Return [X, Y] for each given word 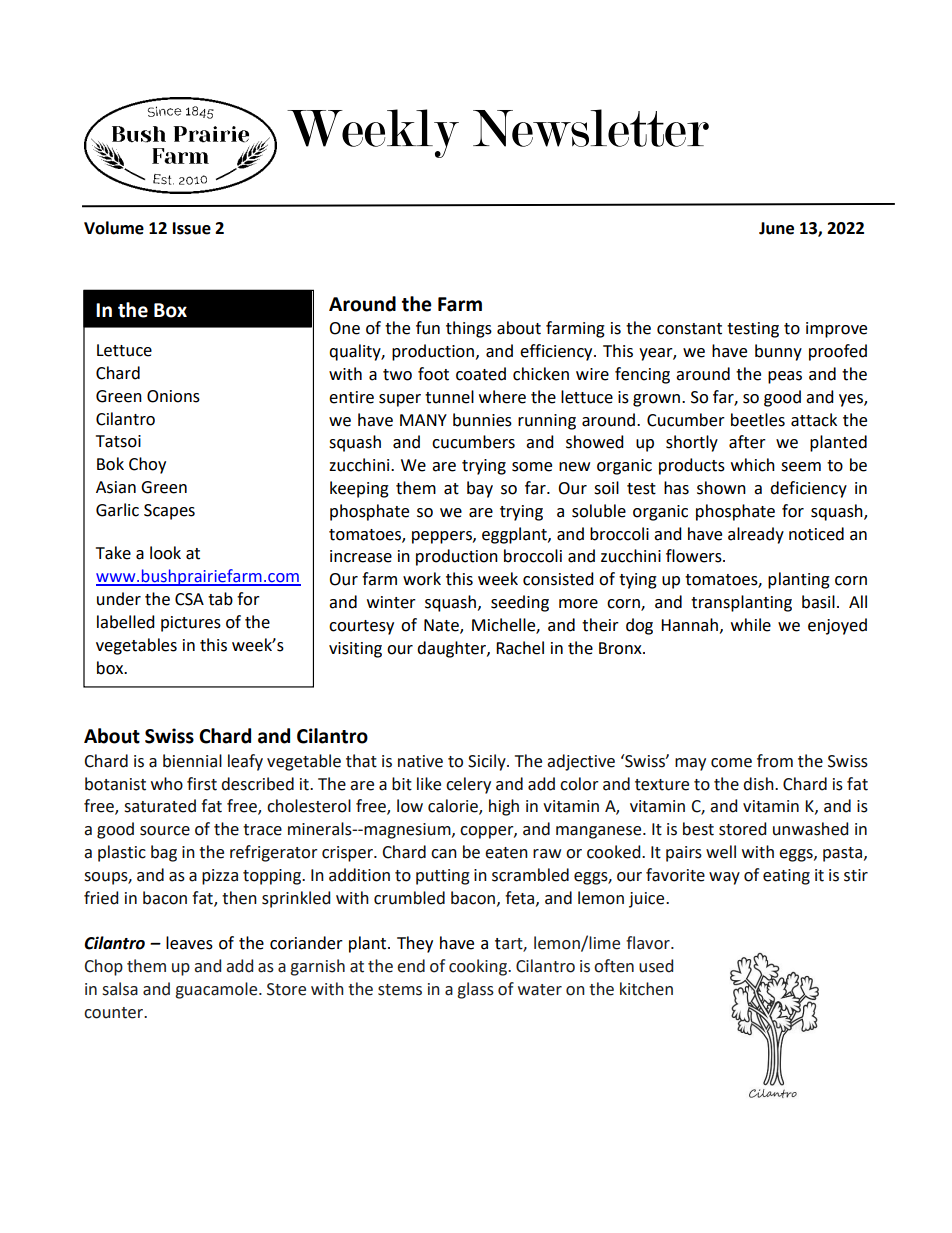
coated [481, 374]
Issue [192, 228]
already [756, 535]
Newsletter [591, 128]
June [776, 228]
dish [759, 784]
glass [475, 990]
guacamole [217, 990]
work [422, 579]
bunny [778, 352]
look [165, 553]
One [344, 328]
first [202, 784]
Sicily [488, 762]
